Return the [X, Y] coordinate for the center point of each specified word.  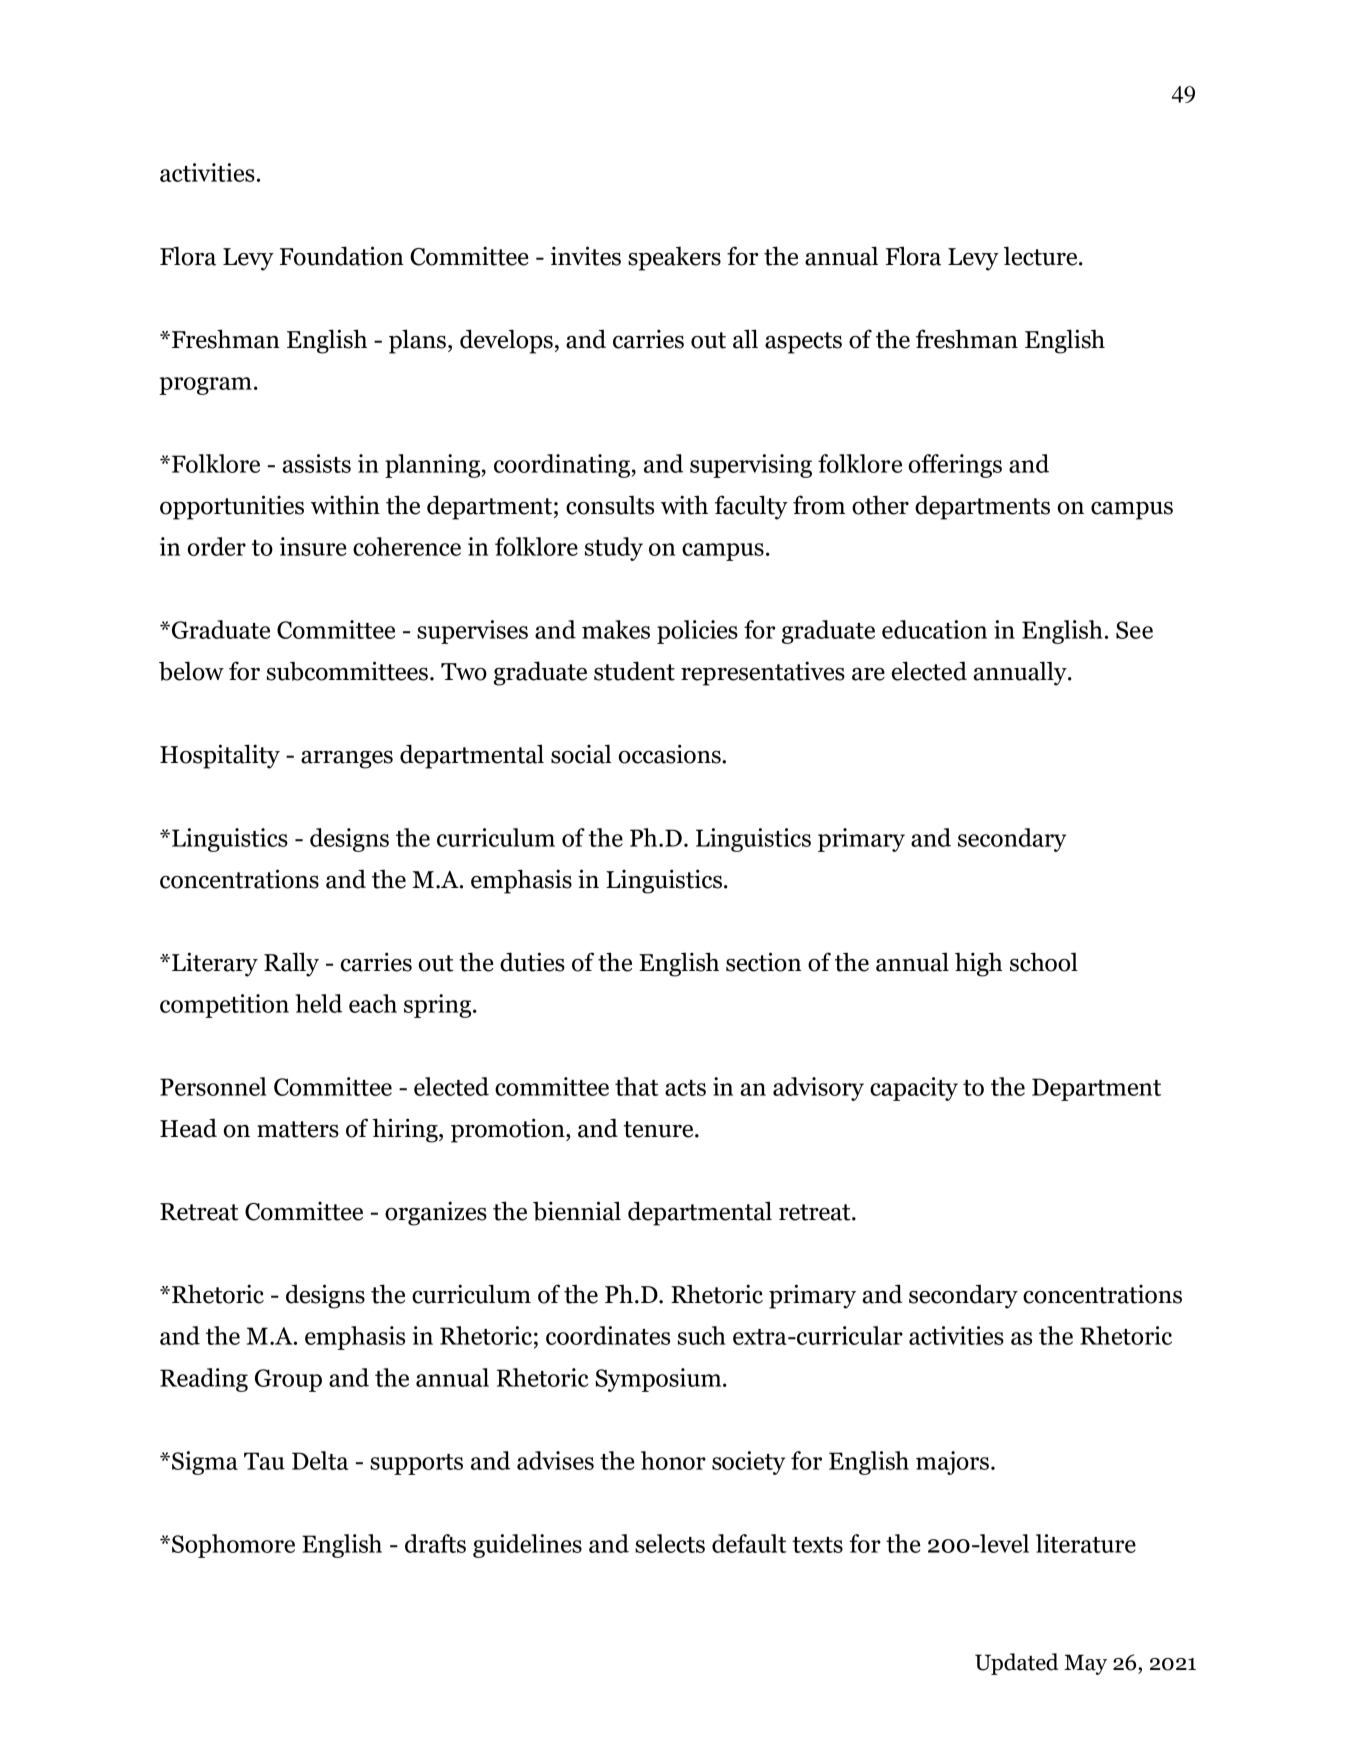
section [763, 962]
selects [670, 1543]
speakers [674, 258]
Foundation [342, 256]
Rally [291, 964]
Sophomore [233, 1546]
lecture [1042, 256]
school [1044, 962]
